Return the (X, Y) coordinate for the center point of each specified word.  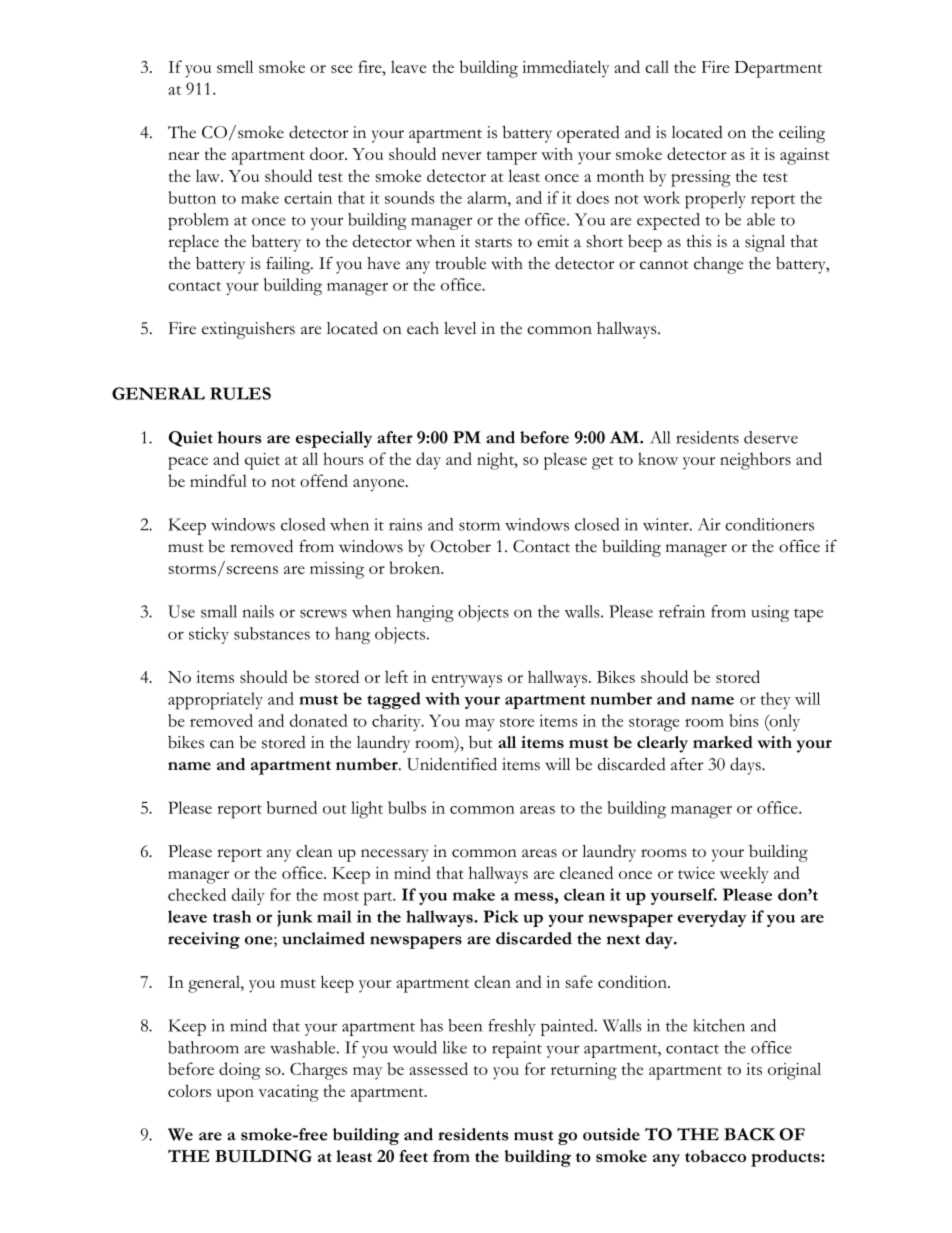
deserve (771, 437)
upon (235, 1095)
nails (258, 611)
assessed (439, 1068)
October (461, 546)
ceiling (802, 134)
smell (235, 66)
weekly (744, 875)
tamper (511, 158)
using (770, 613)
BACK (749, 1134)
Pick (501, 916)
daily (248, 896)
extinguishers (248, 330)
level (460, 328)
